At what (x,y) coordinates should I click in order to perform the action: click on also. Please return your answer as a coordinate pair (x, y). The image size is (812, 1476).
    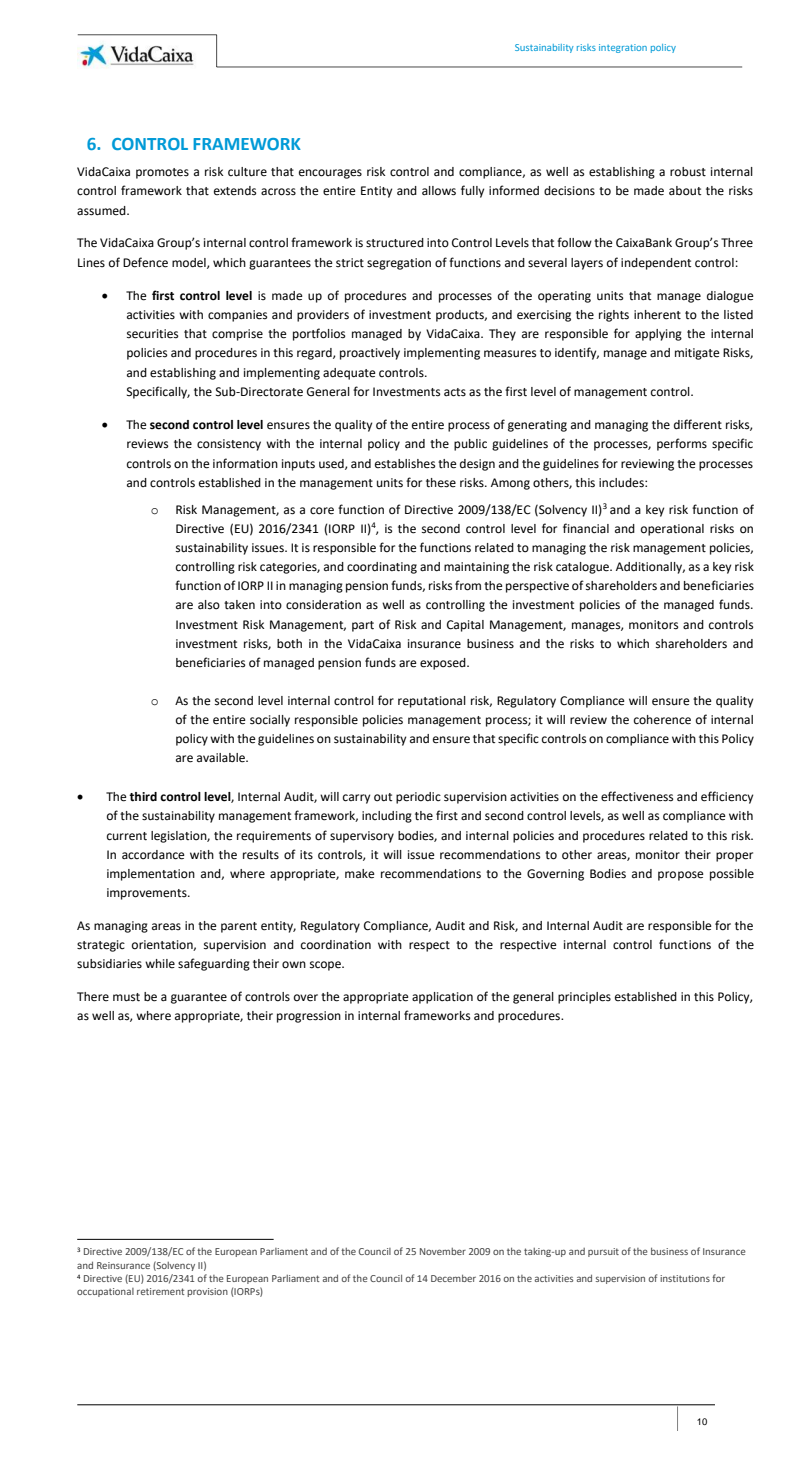
    Looking at the image, I should click on (209, 605).
